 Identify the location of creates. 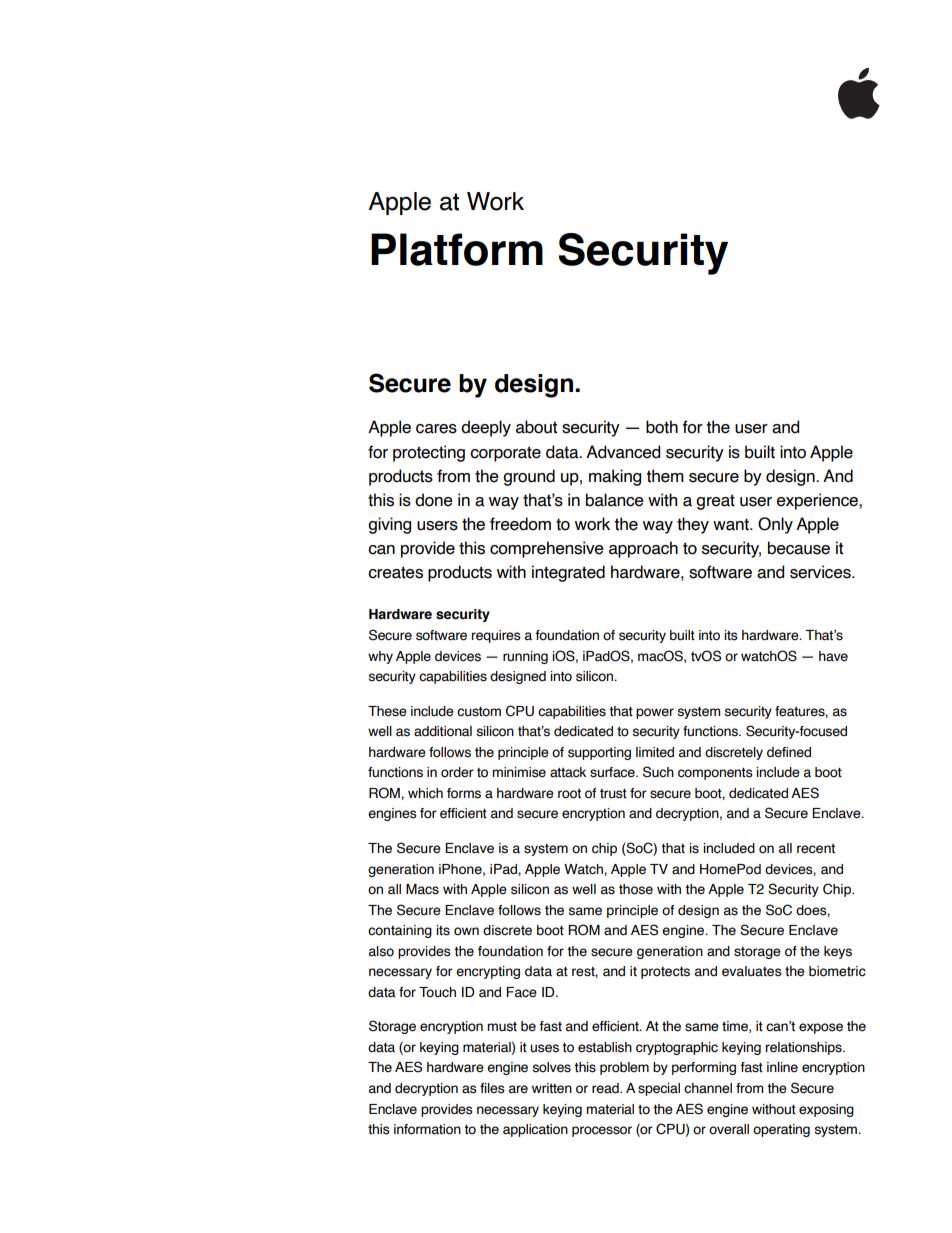
(395, 572).
